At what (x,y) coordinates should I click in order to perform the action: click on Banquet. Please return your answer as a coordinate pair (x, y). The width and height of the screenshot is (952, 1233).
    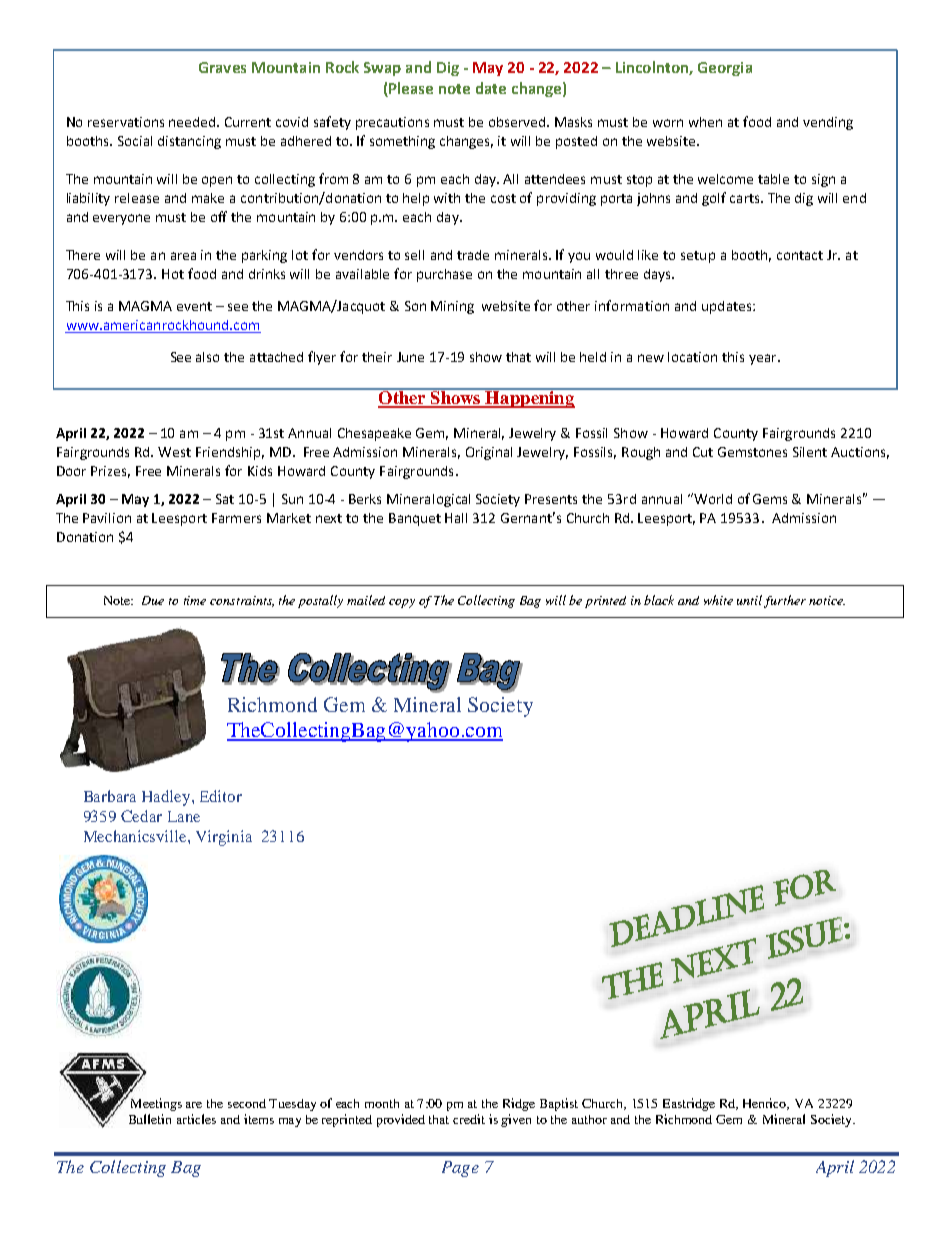
    Looking at the image, I should click on (415, 519).
